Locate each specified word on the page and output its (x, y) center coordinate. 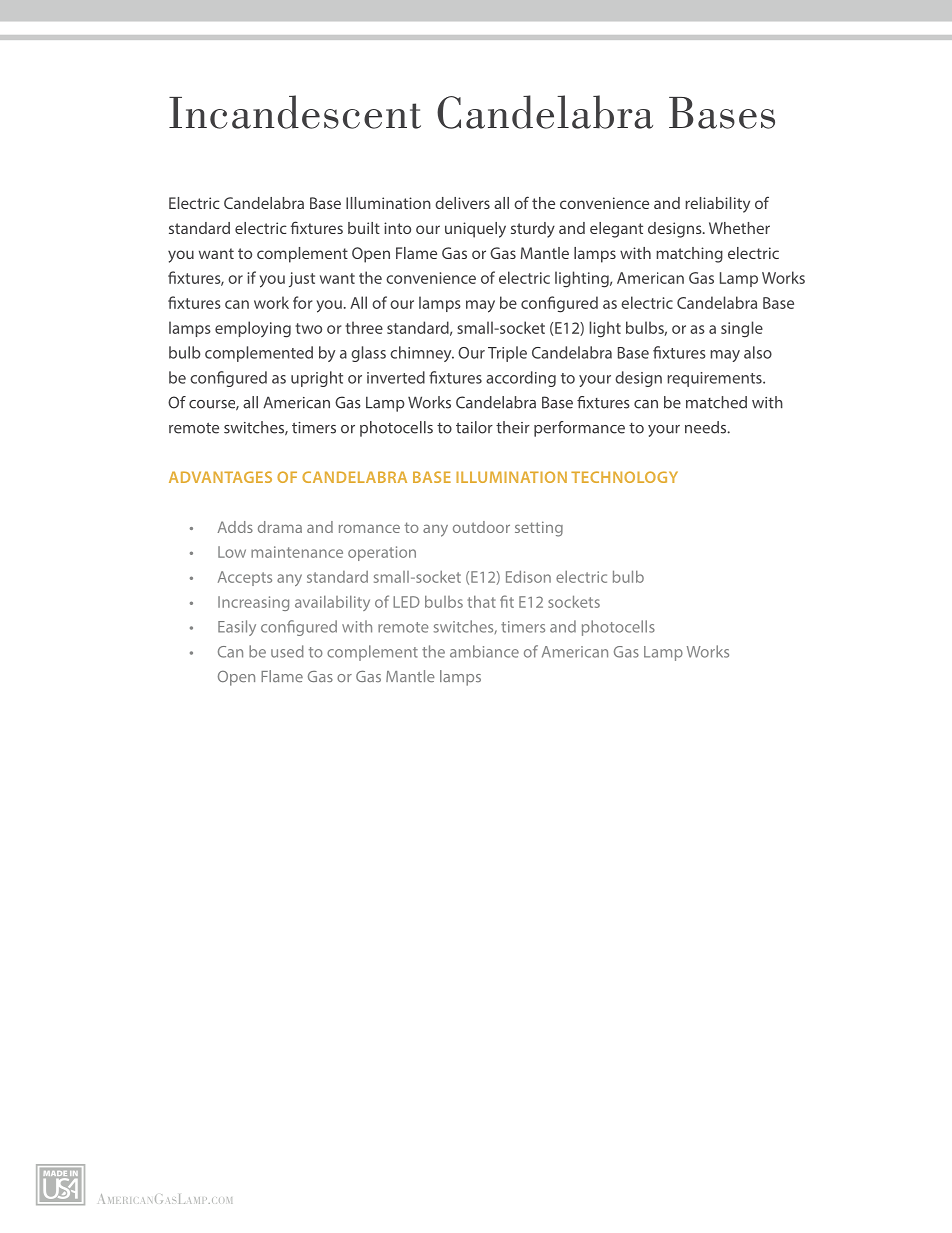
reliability (717, 205)
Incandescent (295, 112)
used (287, 651)
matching (689, 255)
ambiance (484, 651)
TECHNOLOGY (624, 477)
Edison (528, 577)
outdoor (481, 527)
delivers (462, 203)
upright (317, 379)
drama (280, 527)
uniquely (475, 230)
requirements (715, 379)
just (302, 279)
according (521, 379)
